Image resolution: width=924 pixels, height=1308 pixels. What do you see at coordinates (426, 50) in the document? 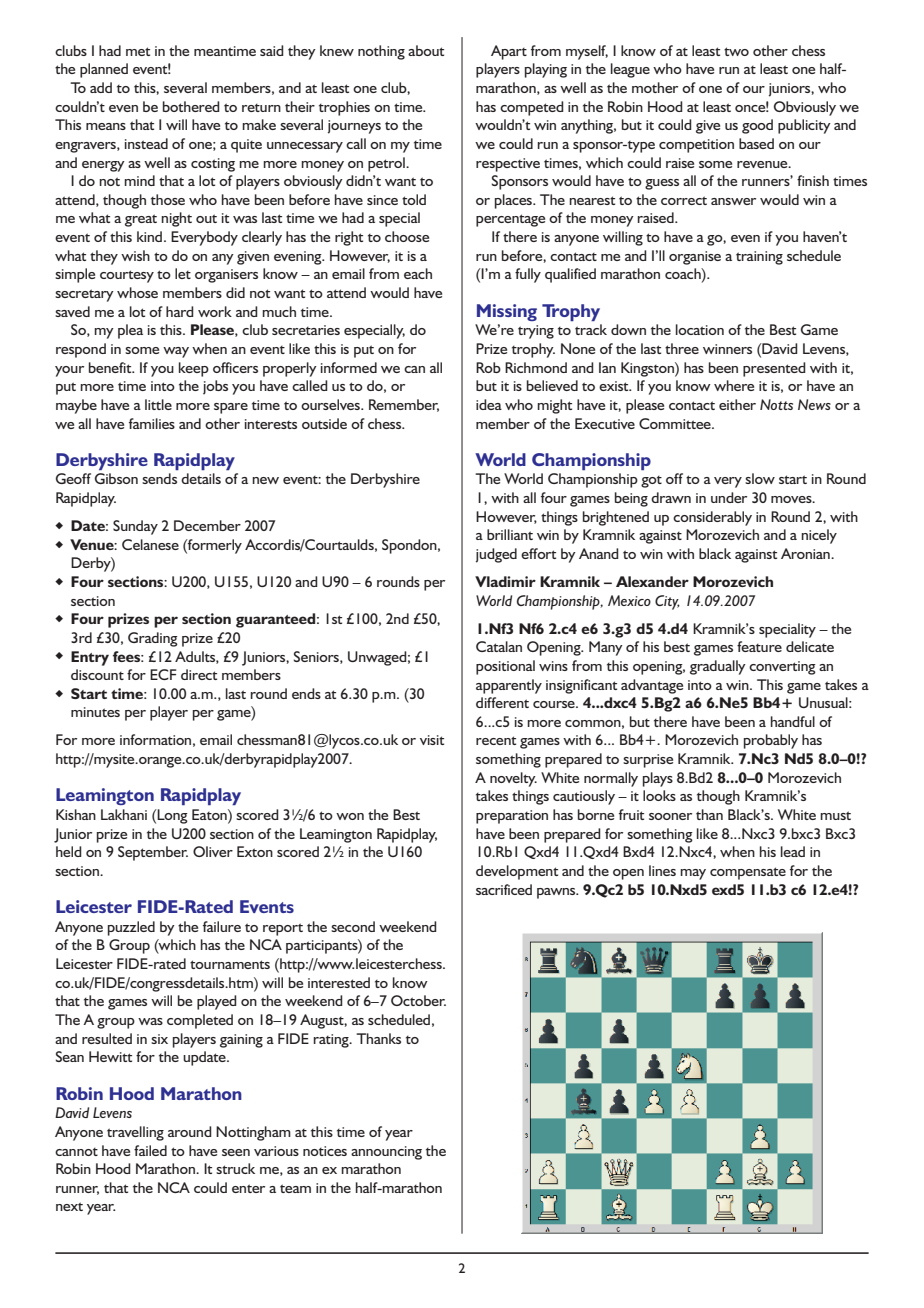
I see `about` at bounding box center [426, 50].
